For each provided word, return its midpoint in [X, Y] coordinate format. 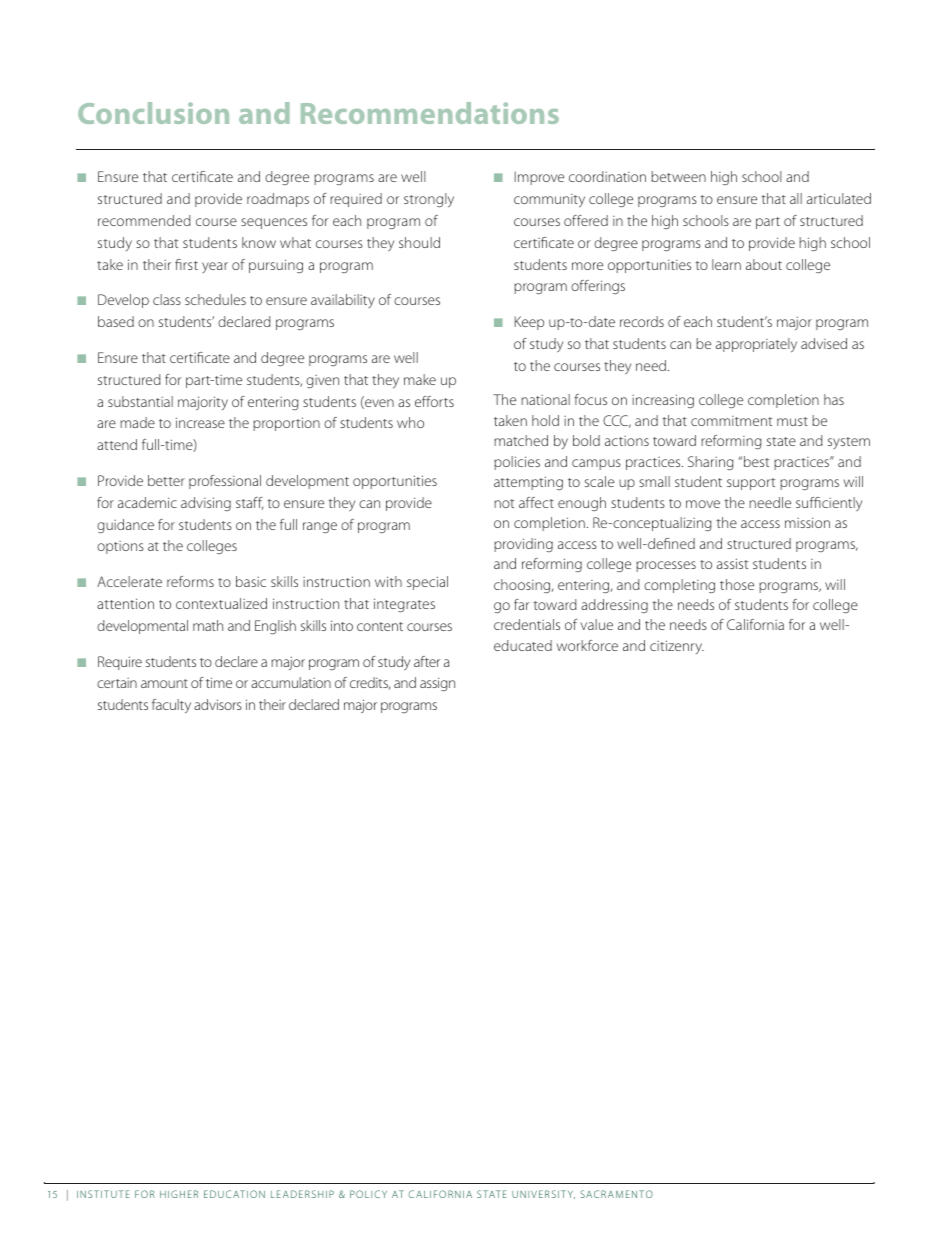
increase [200, 422]
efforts [434, 401]
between [678, 176]
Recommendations [430, 113]
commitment [731, 421]
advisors [218, 704]
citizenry [677, 647]
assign [437, 684]
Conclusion [153, 113]
